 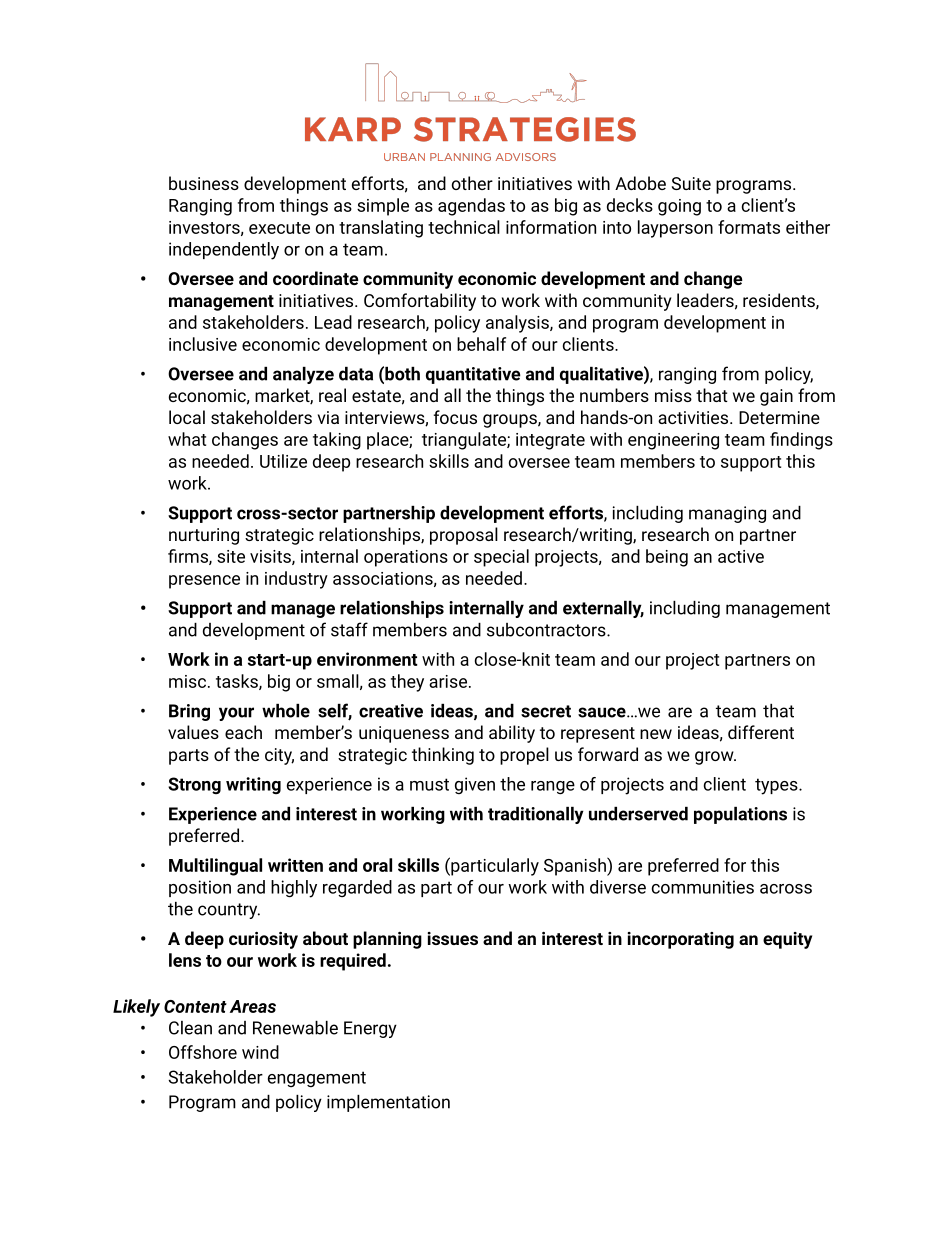 I want to click on active, so click(x=741, y=556).
